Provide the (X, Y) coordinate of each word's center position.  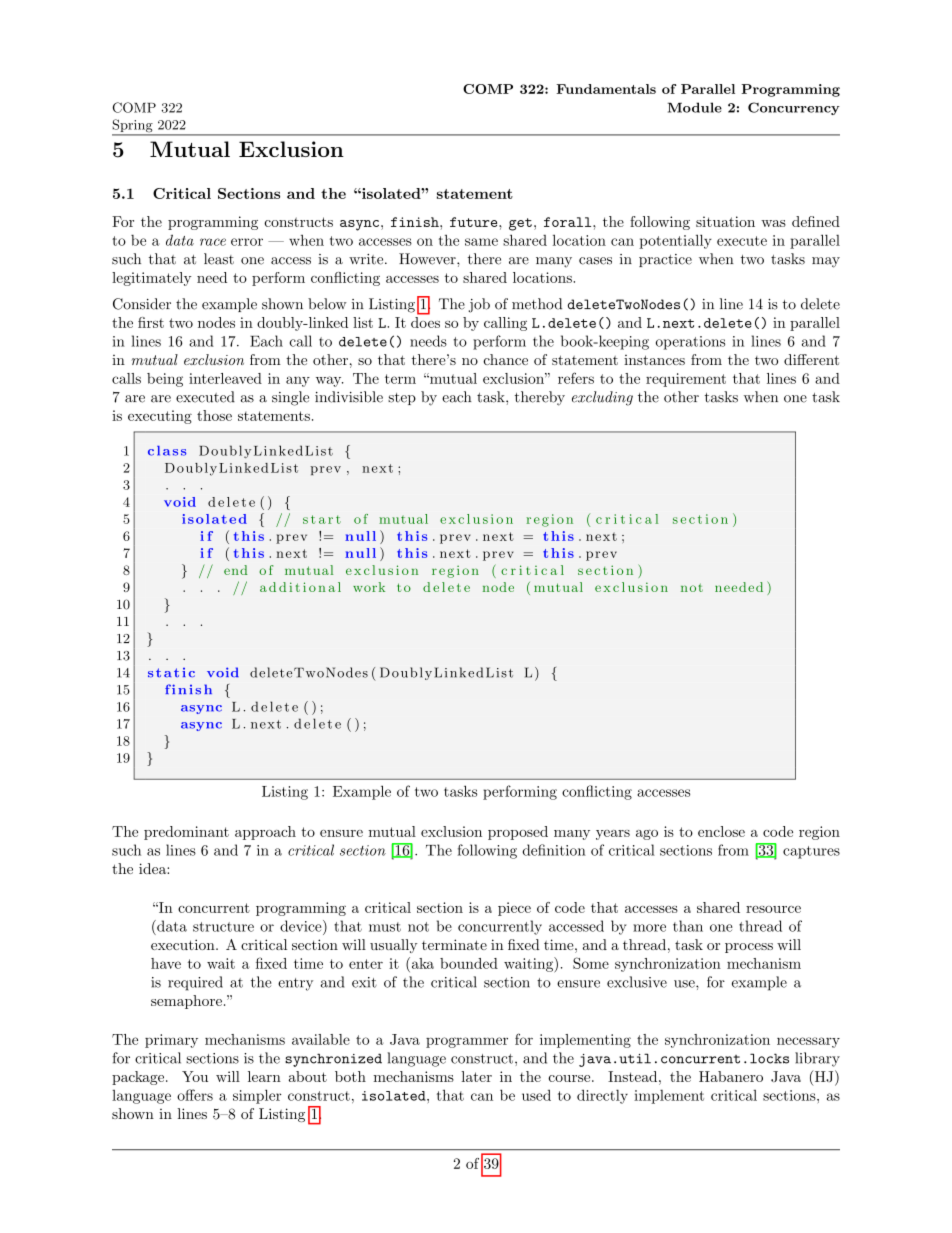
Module (695, 107)
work (369, 587)
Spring (133, 127)
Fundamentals (606, 89)
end (236, 570)
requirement (686, 380)
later (477, 1076)
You (195, 1076)
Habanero (731, 1076)
